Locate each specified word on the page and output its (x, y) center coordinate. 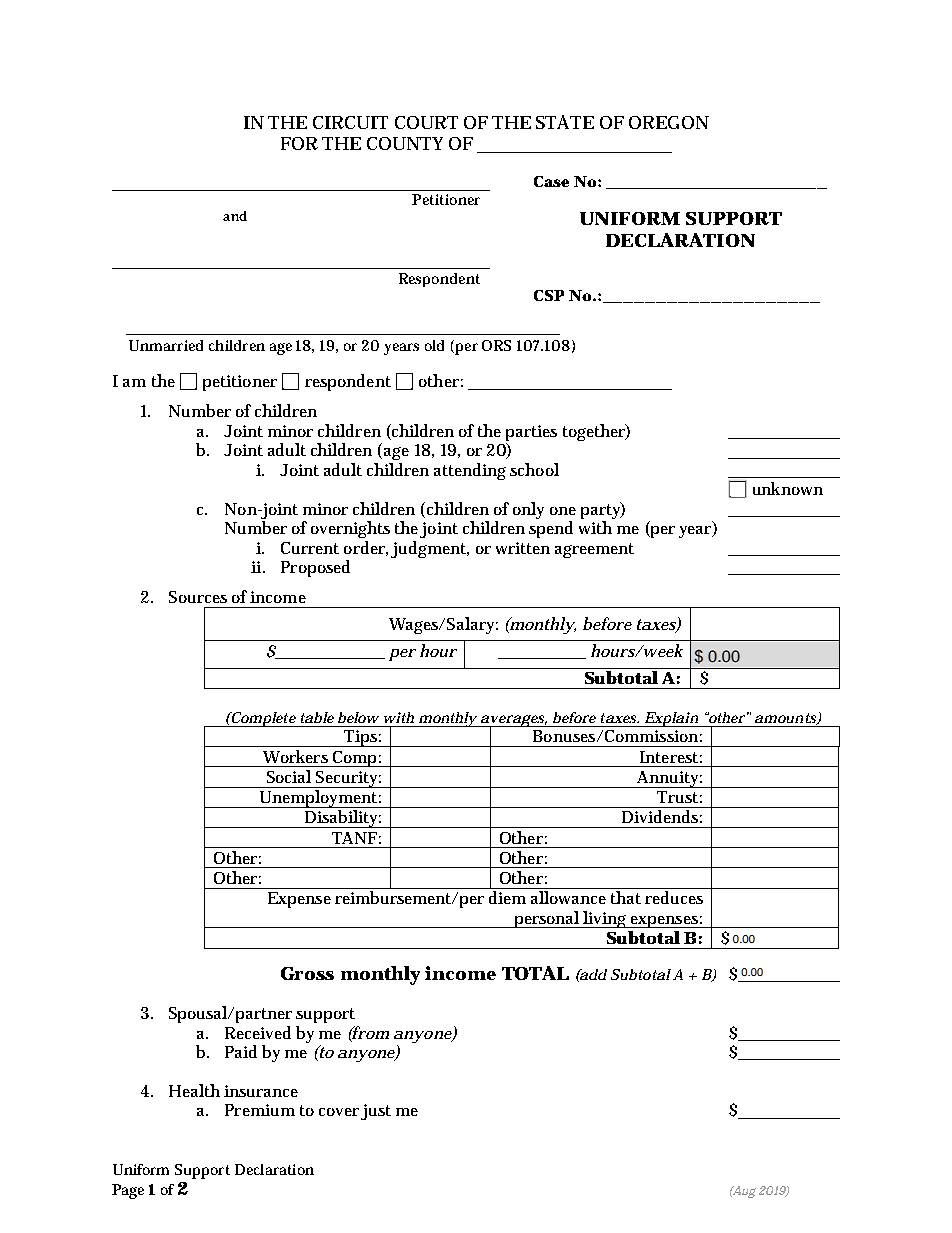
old (434, 345)
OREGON (669, 122)
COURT (426, 122)
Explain (671, 719)
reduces (674, 897)
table (317, 717)
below (358, 717)
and (235, 216)
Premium (260, 1110)
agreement (594, 550)
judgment (430, 549)
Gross (307, 973)
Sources (198, 597)
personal (547, 919)
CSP (549, 295)
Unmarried (166, 345)
